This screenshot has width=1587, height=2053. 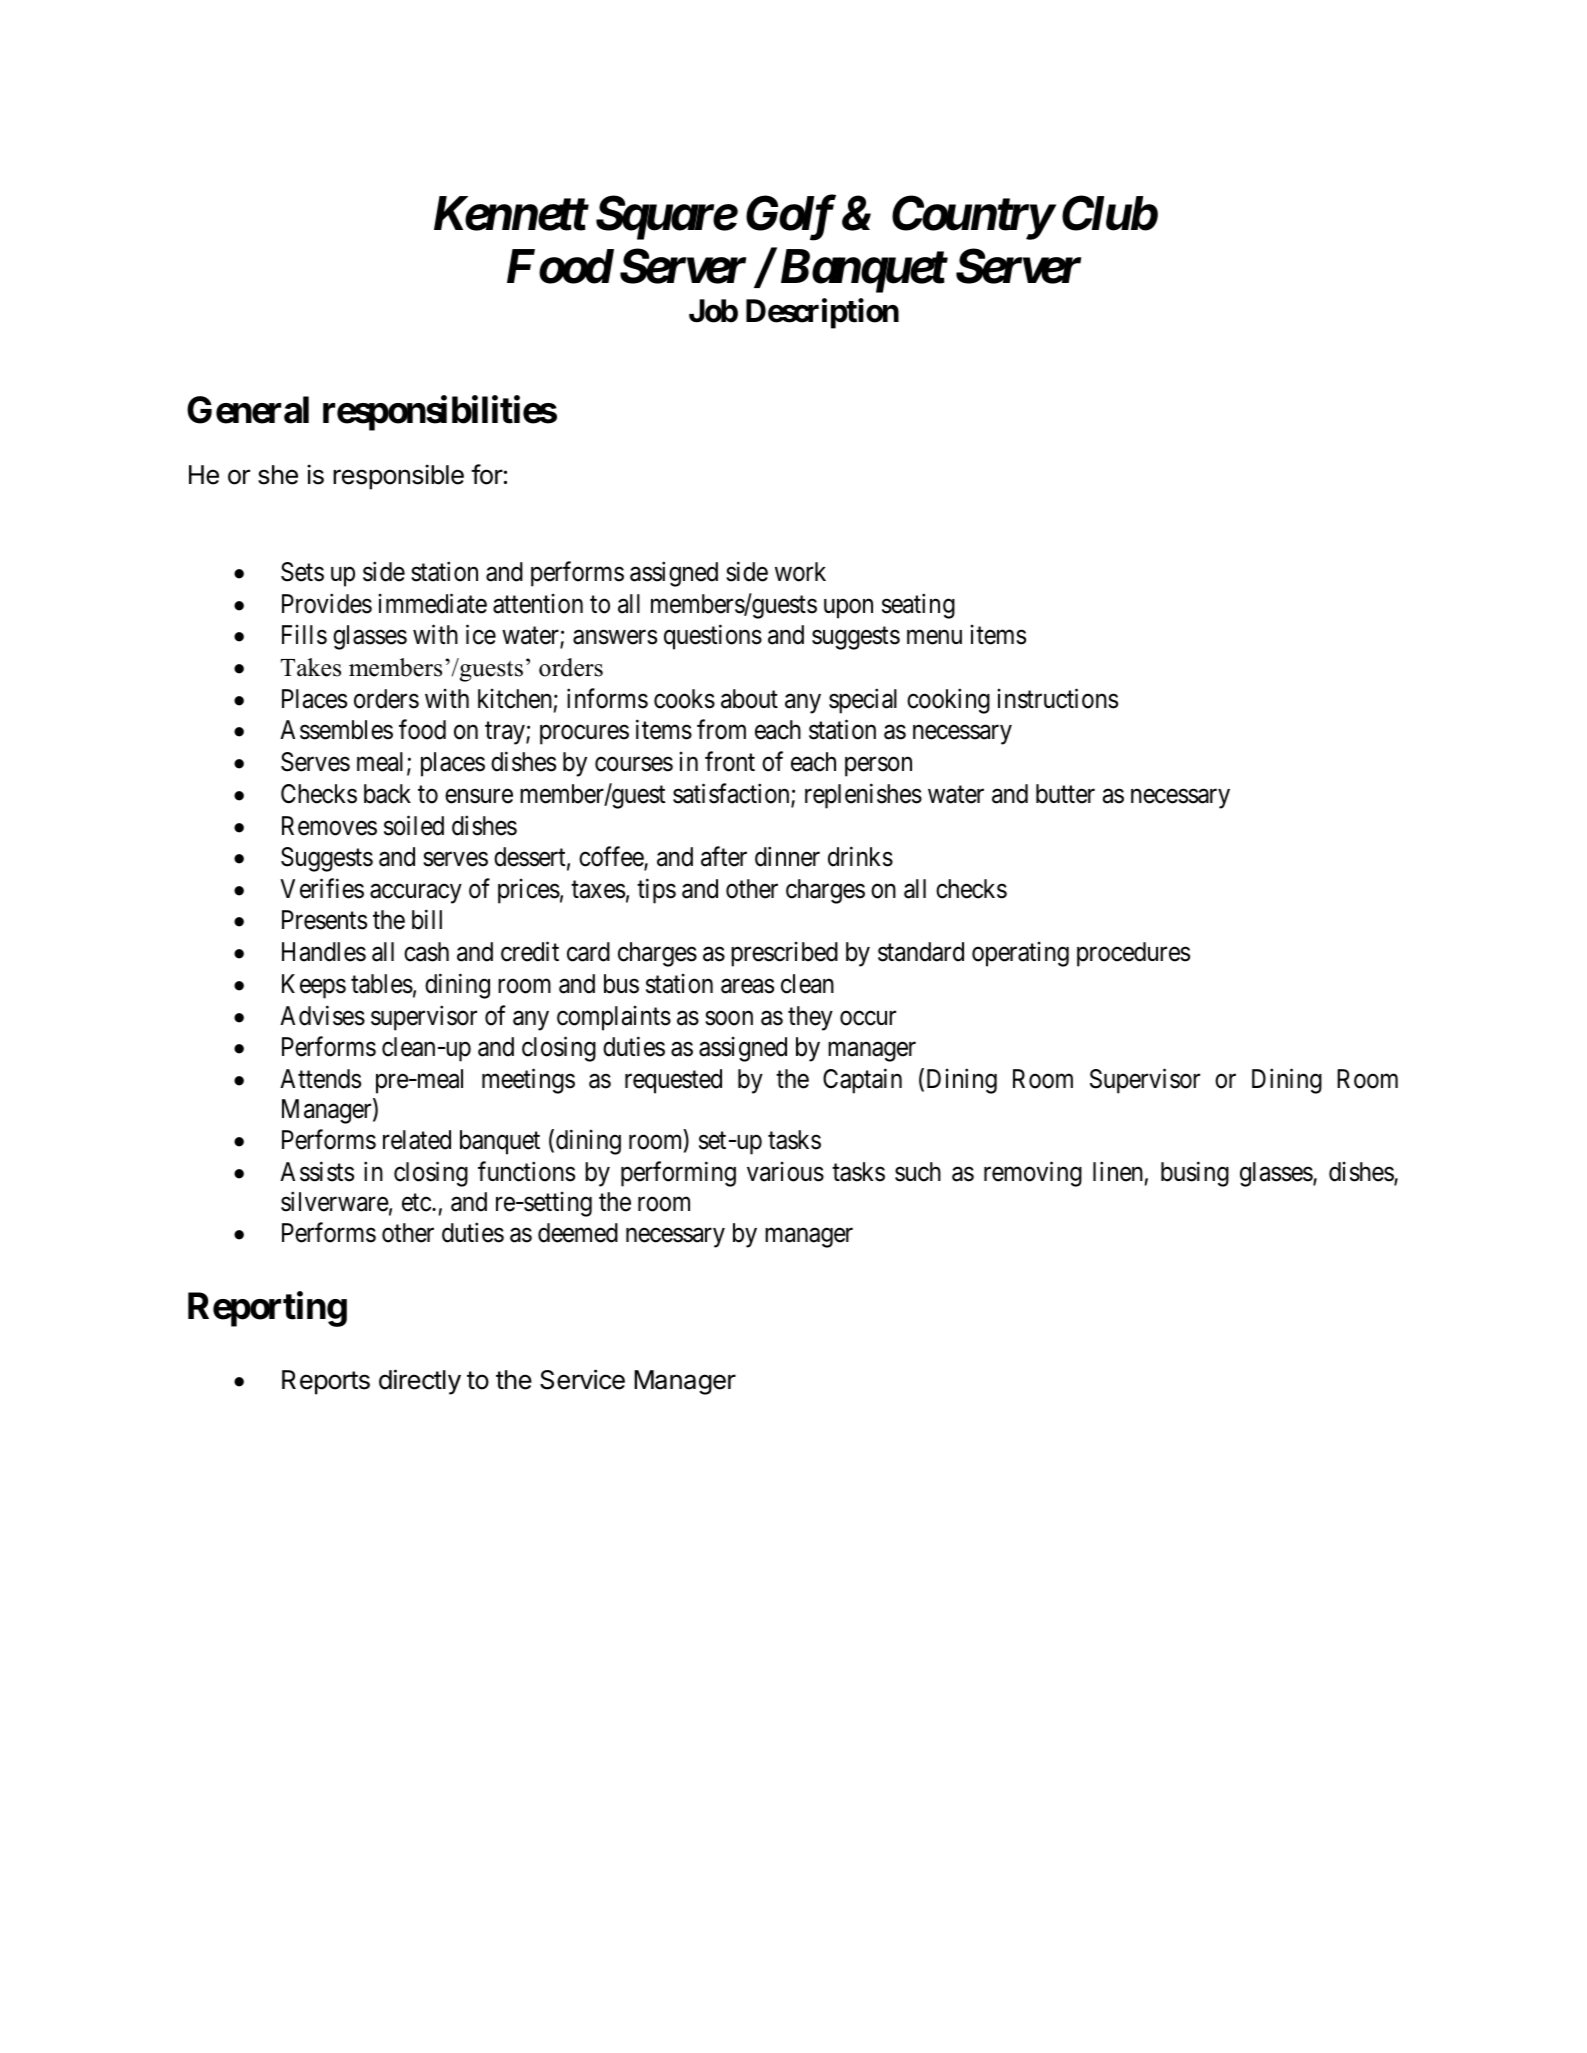 What do you see at coordinates (248, 410) in the screenshot?
I see `General` at bounding box center [248, 410].
